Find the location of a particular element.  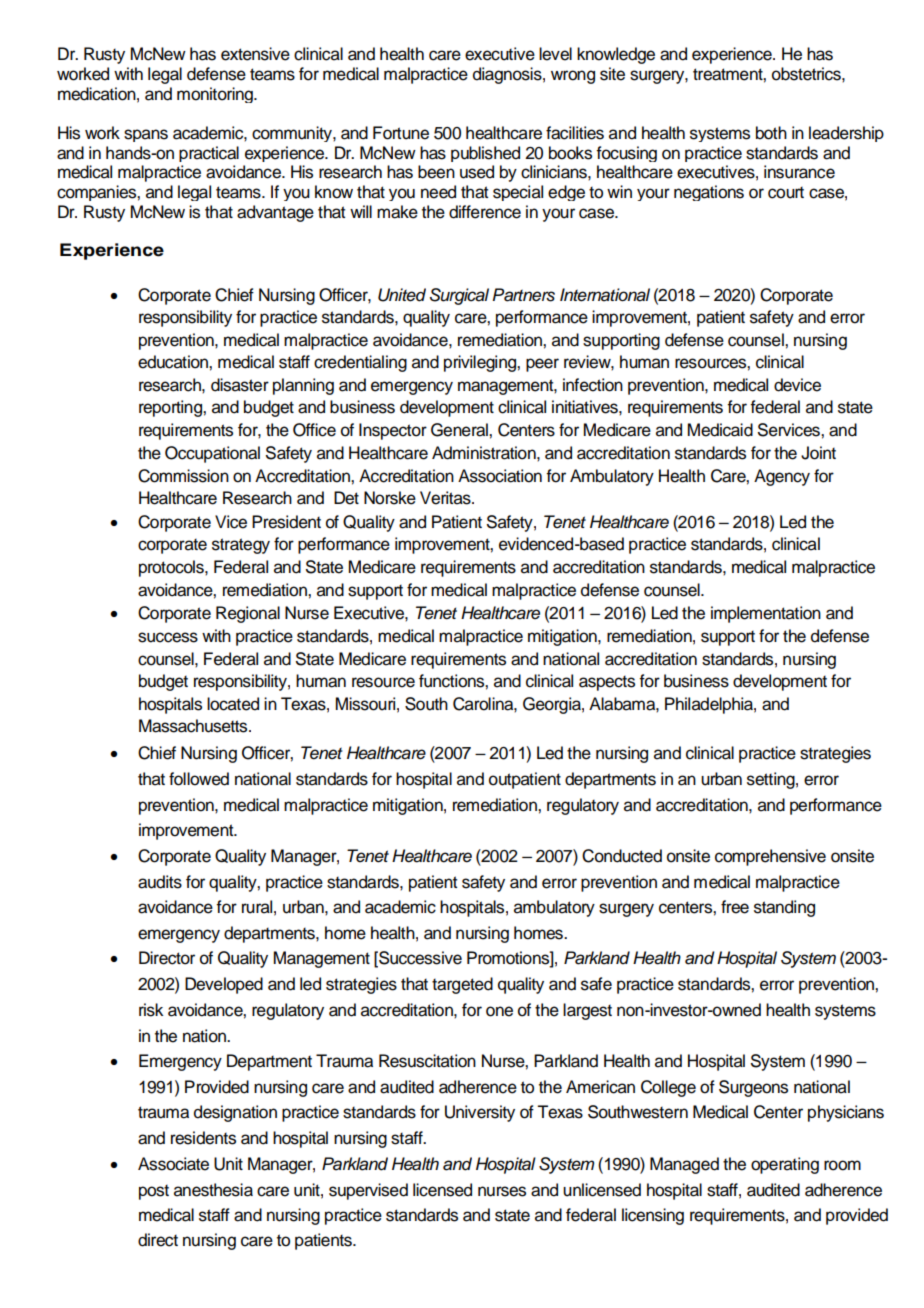

University is located at coordinates (480, 1113).
